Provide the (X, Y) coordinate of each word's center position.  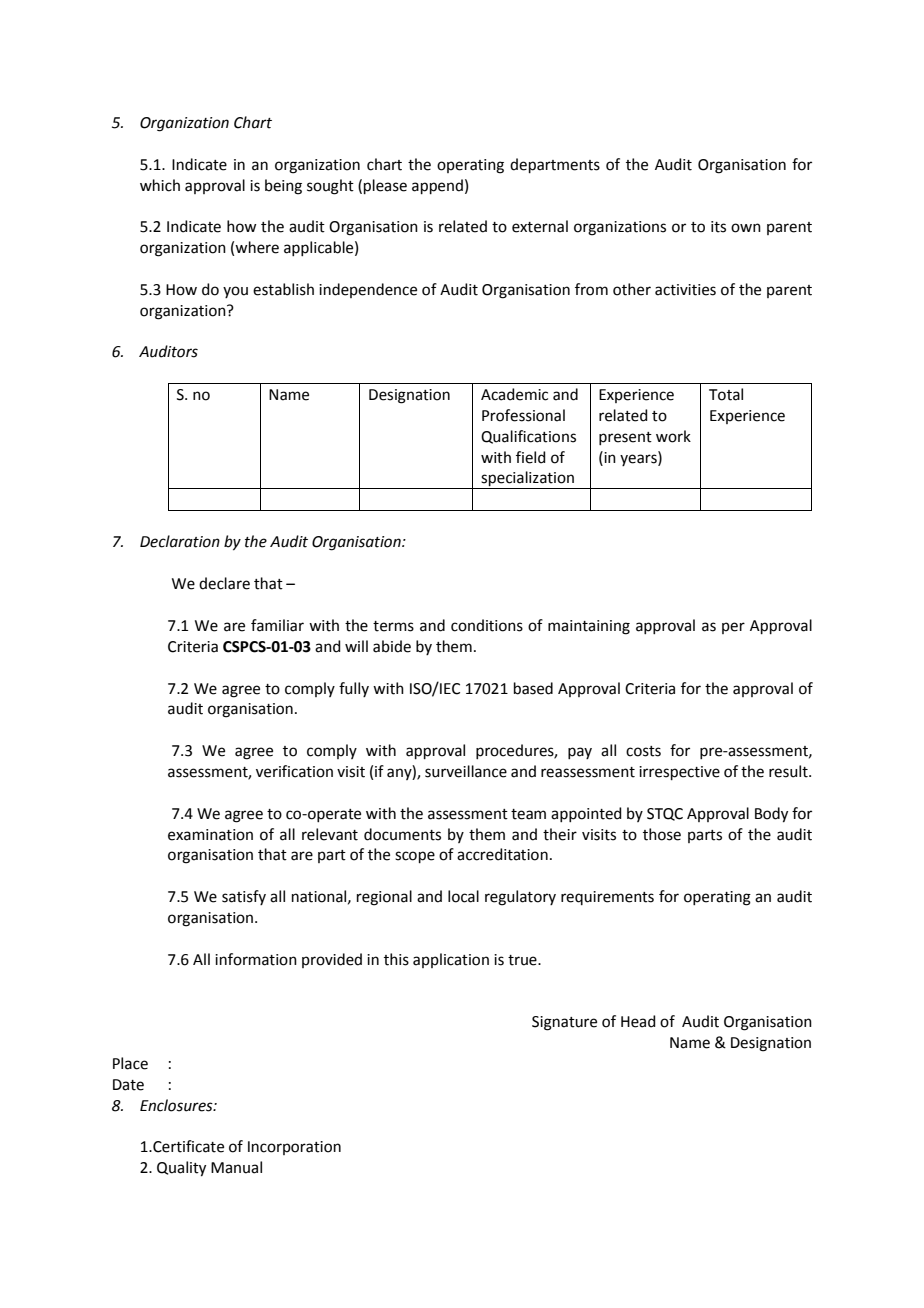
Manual (236, 1167)
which (160, 185)
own (746, 228)
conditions (487, 625)
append (437, 186)
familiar (277, 625)
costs (643, 751)
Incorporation (294, 1148)
